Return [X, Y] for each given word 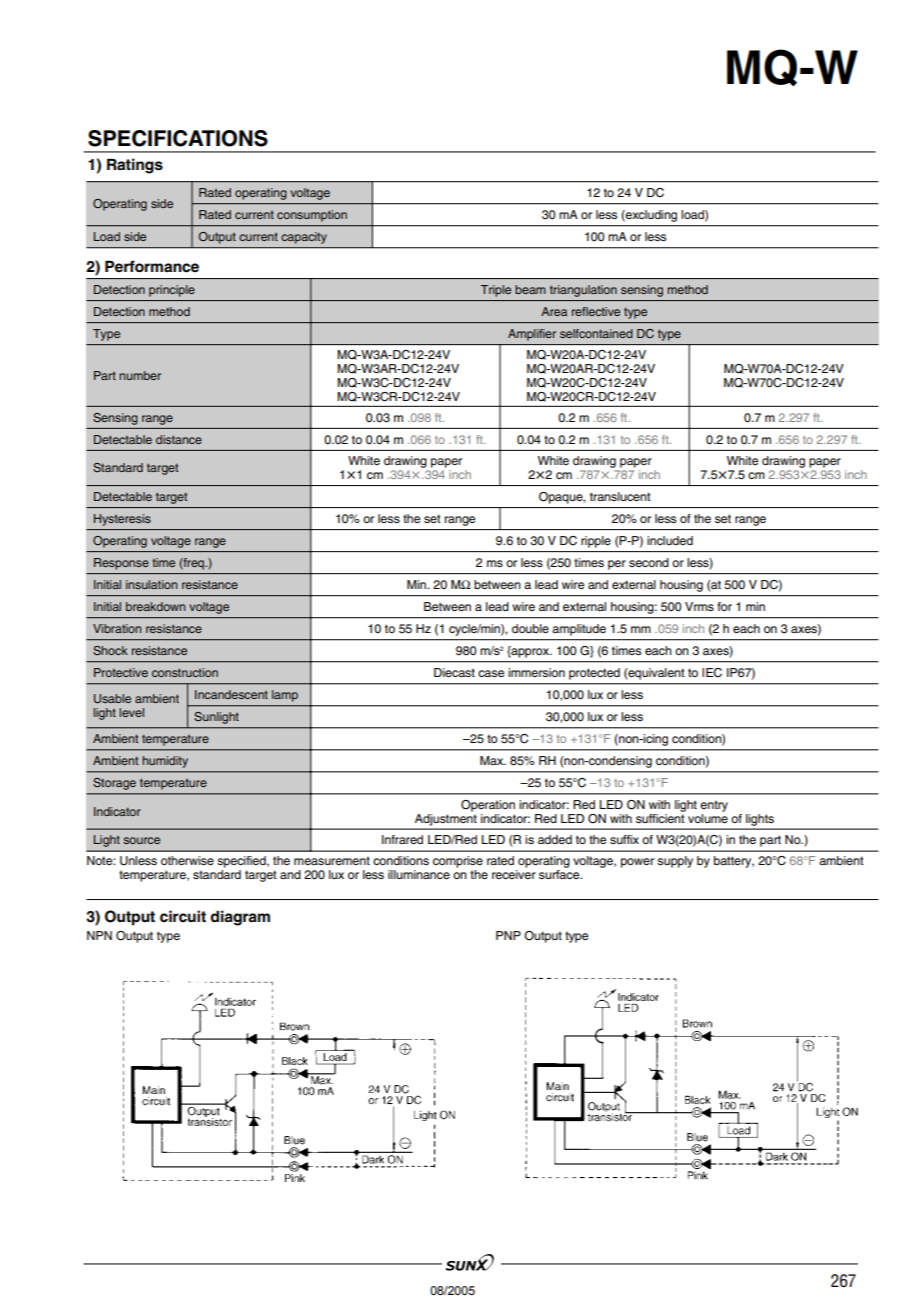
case [491, 673]
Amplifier [532, 335]
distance [179, 439]
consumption [312, 216]
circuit [183, 916]
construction [185, 672]
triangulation [583, 291]
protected [594, 674]
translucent [620, 496]
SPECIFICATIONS [178, 138]
